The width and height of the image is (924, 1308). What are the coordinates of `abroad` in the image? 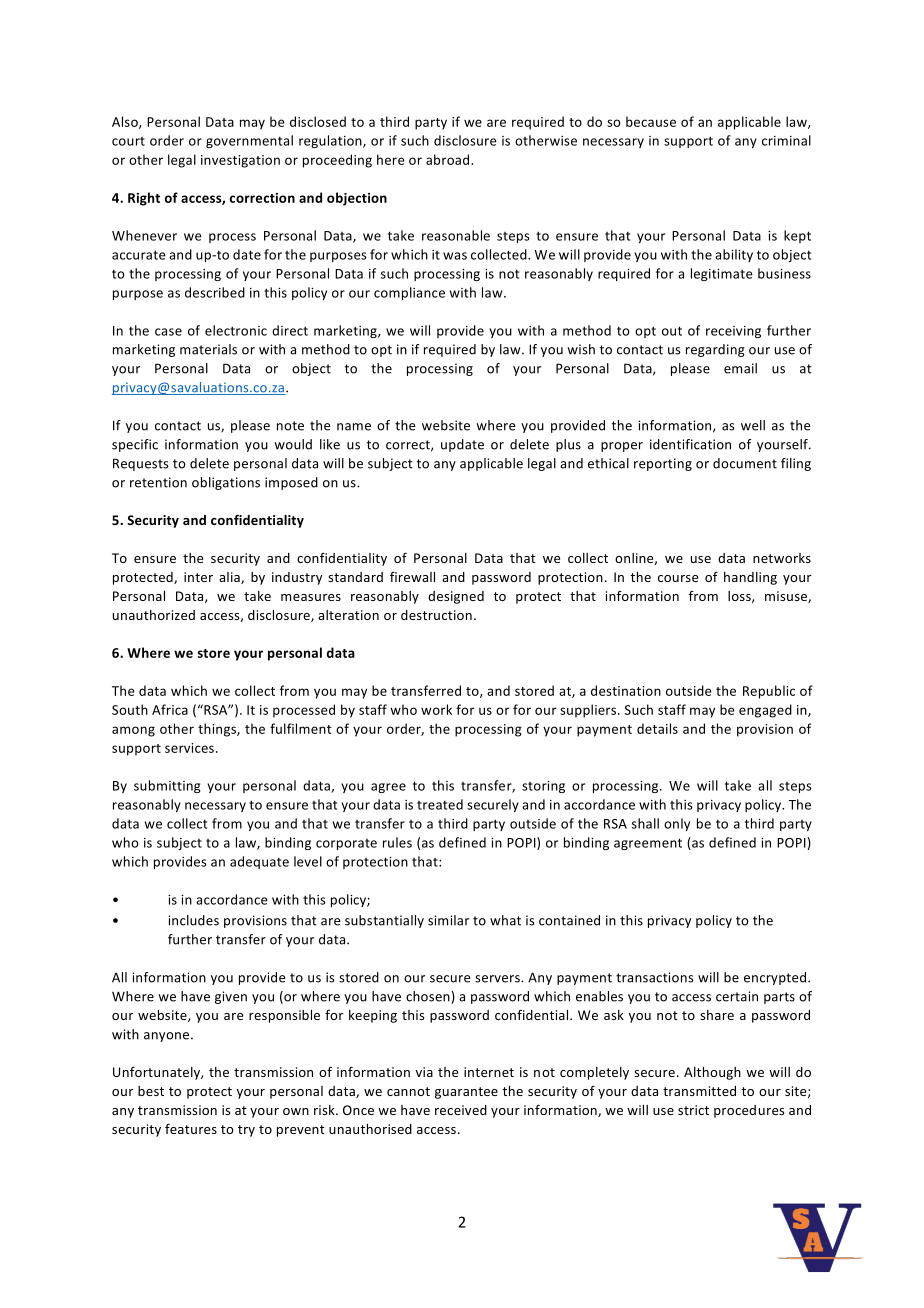 It's located at (449, 159).
